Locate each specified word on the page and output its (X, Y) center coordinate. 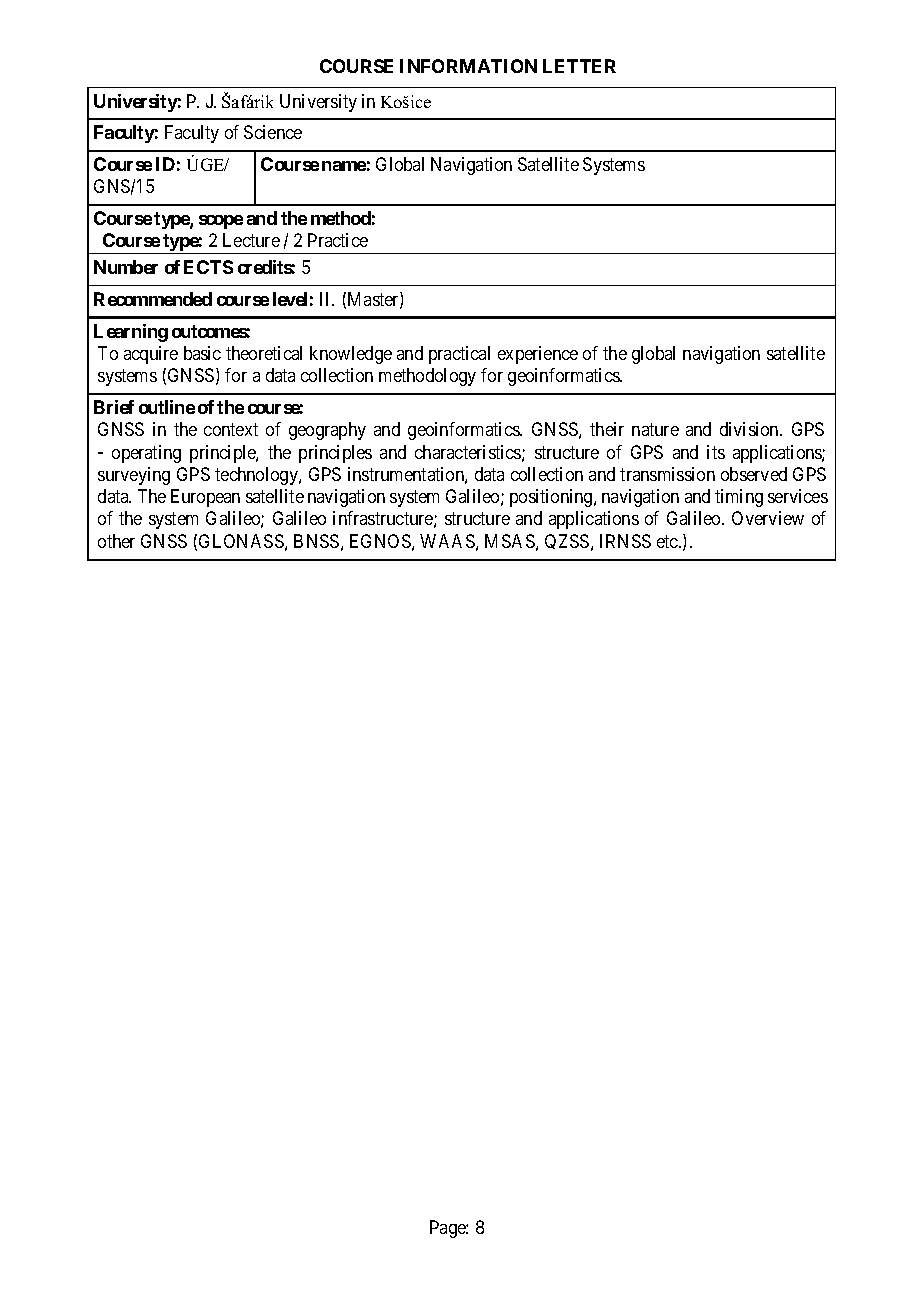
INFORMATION (468, 66)
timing (739, 498)
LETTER (579, 66)
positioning (552, 498)
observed (754, 474)
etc (668, 541)
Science (273, 132)
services (798, 496)
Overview (768, 518)
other (116, 541)
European (205, 498)
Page (448, 1229)
